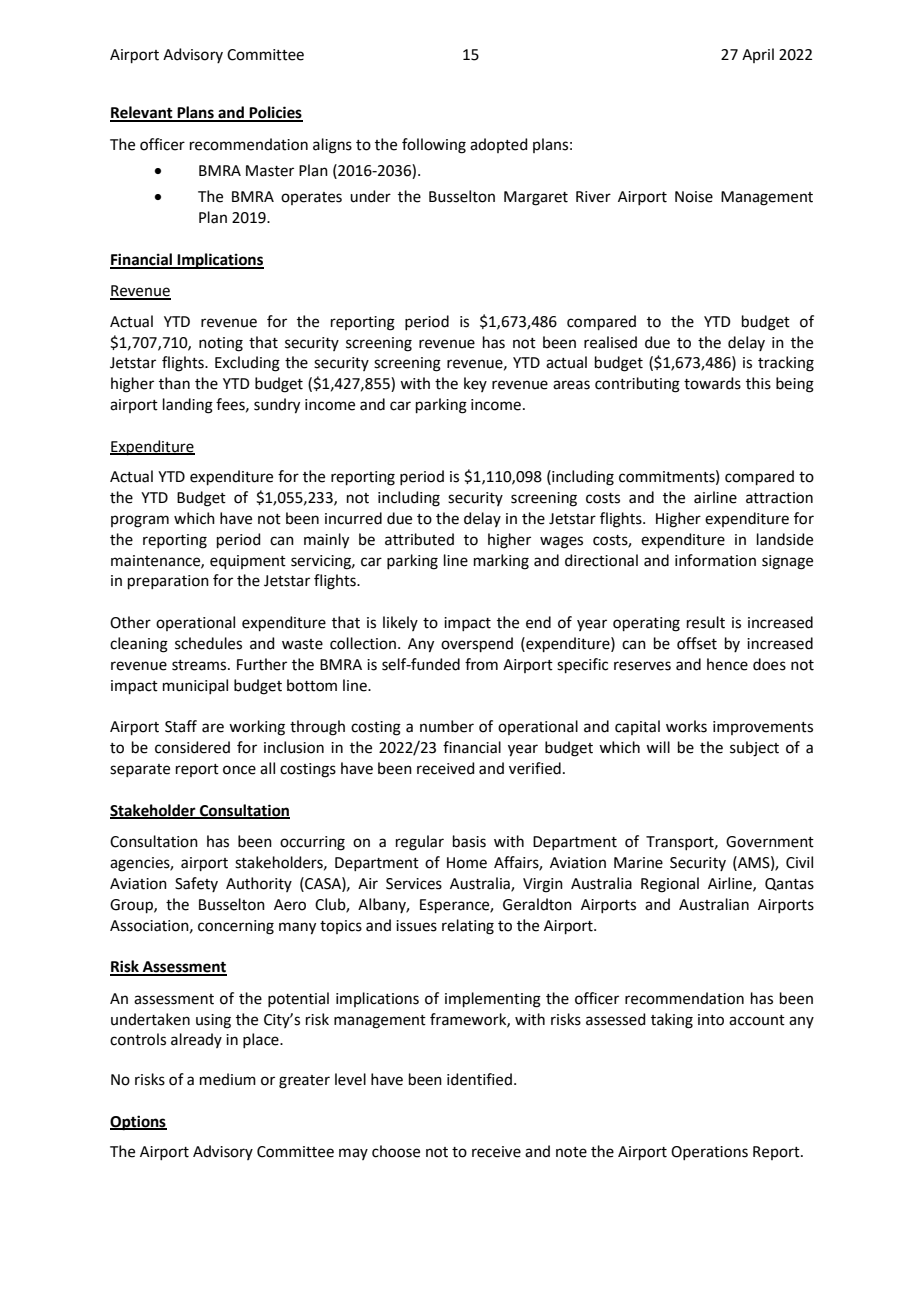 This screenshot has width=924, height=1308. What do you see at coordinates (196, 884) in the screenshot?
I see `Safety` at bounding box center [196, 884].
